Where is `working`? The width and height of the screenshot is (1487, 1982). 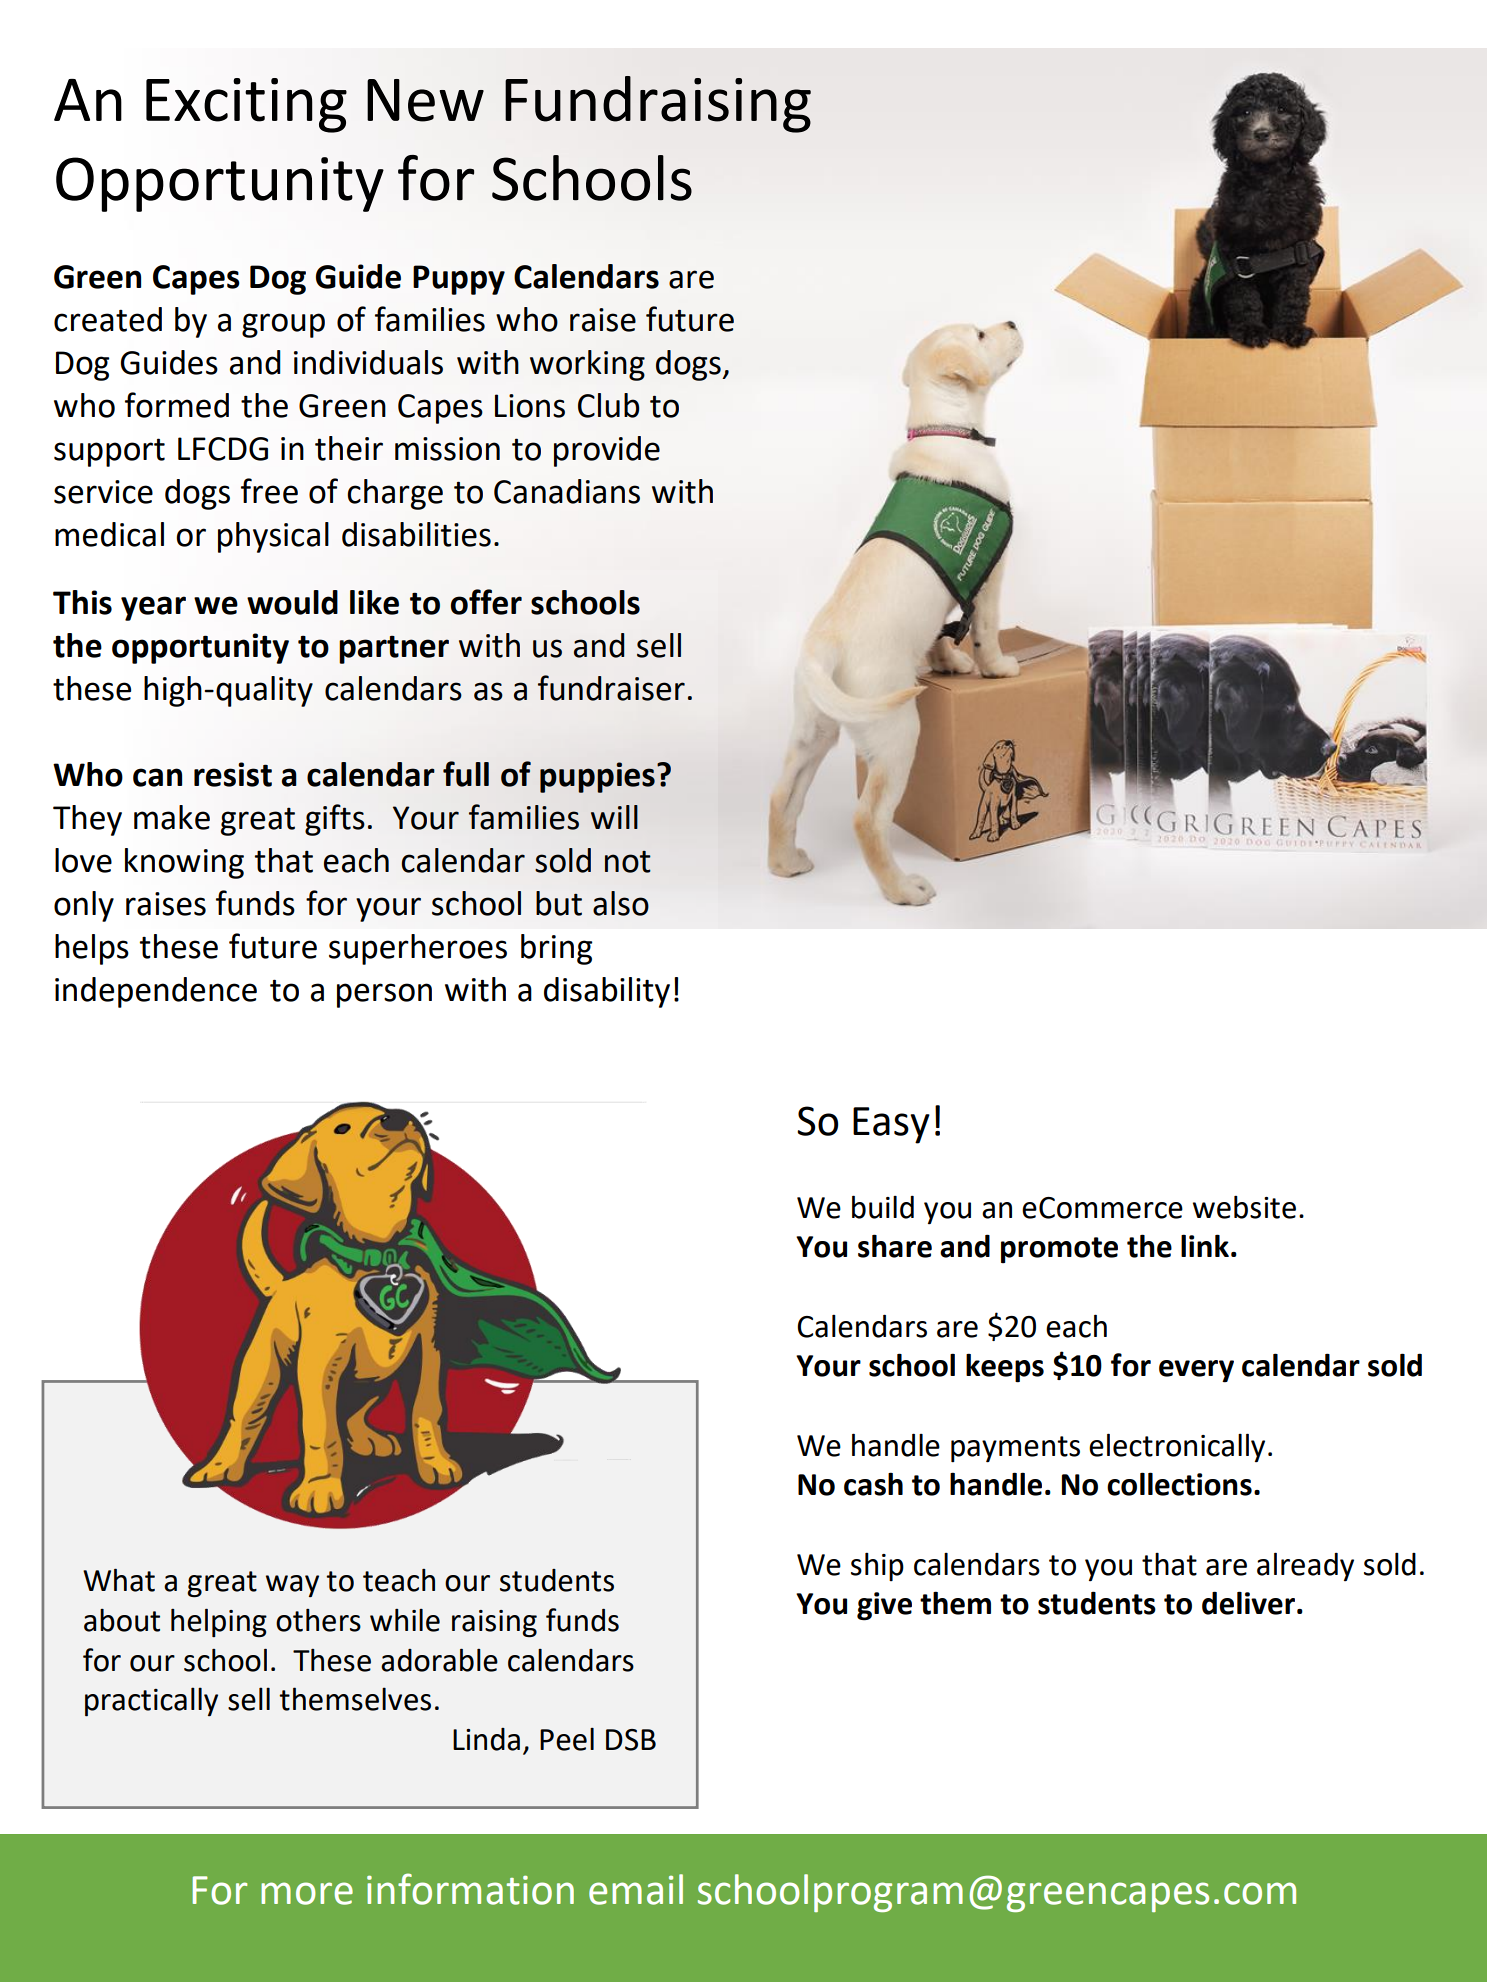 working is located at coordinates (587, 365).
